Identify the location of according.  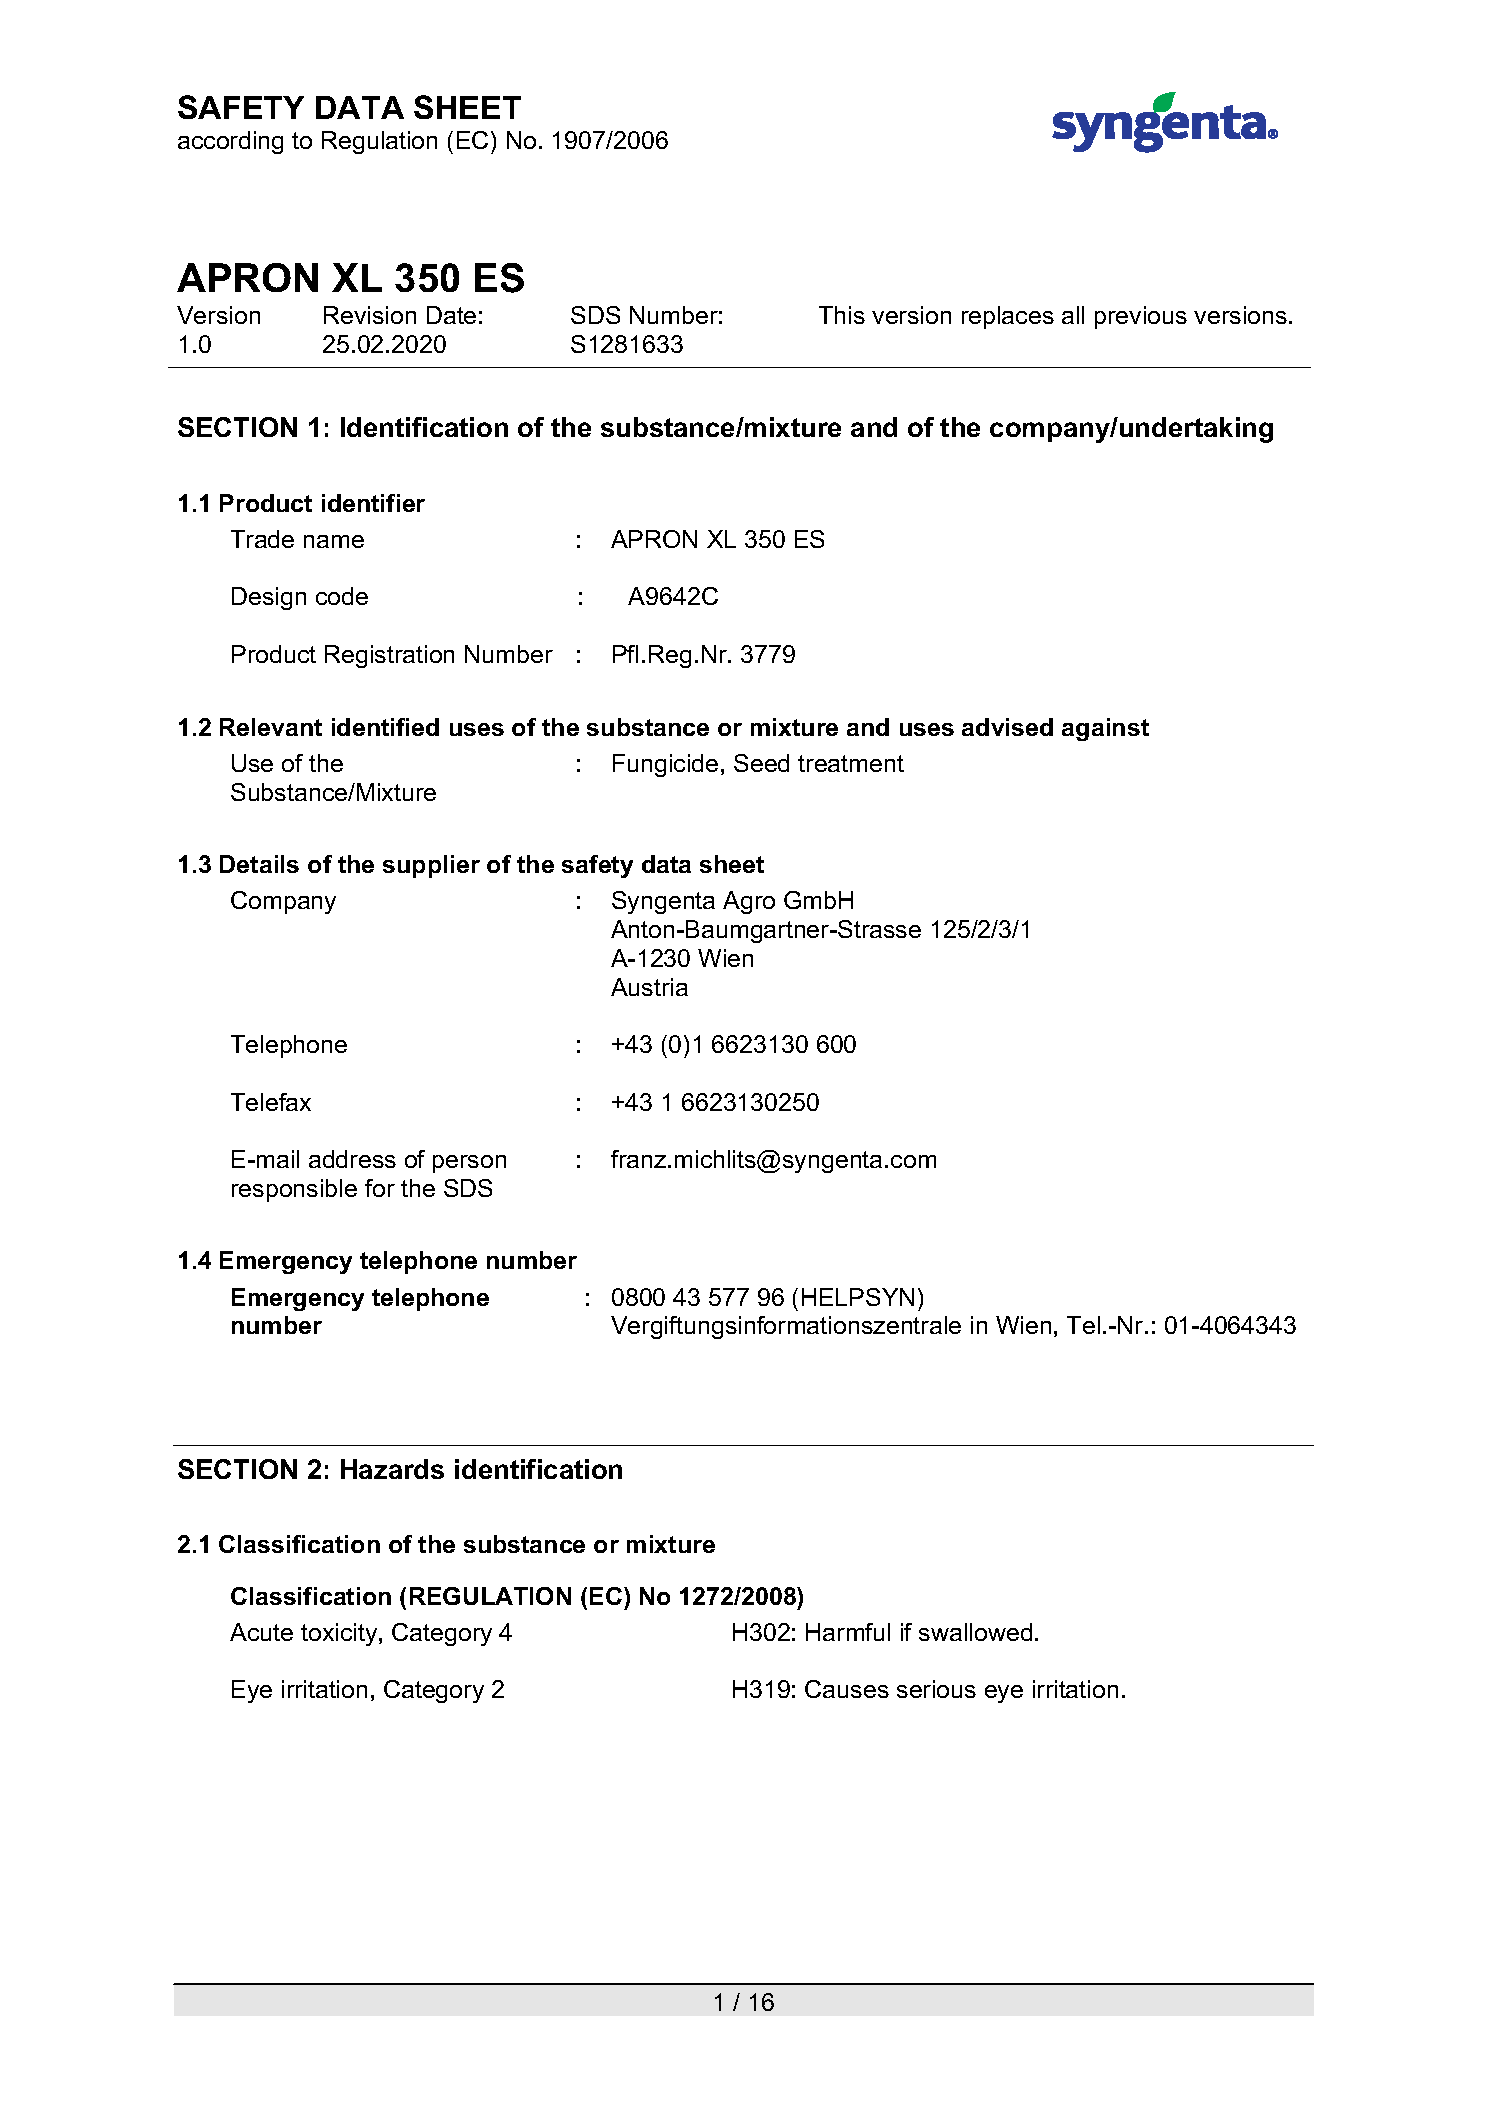
(230, 142).
